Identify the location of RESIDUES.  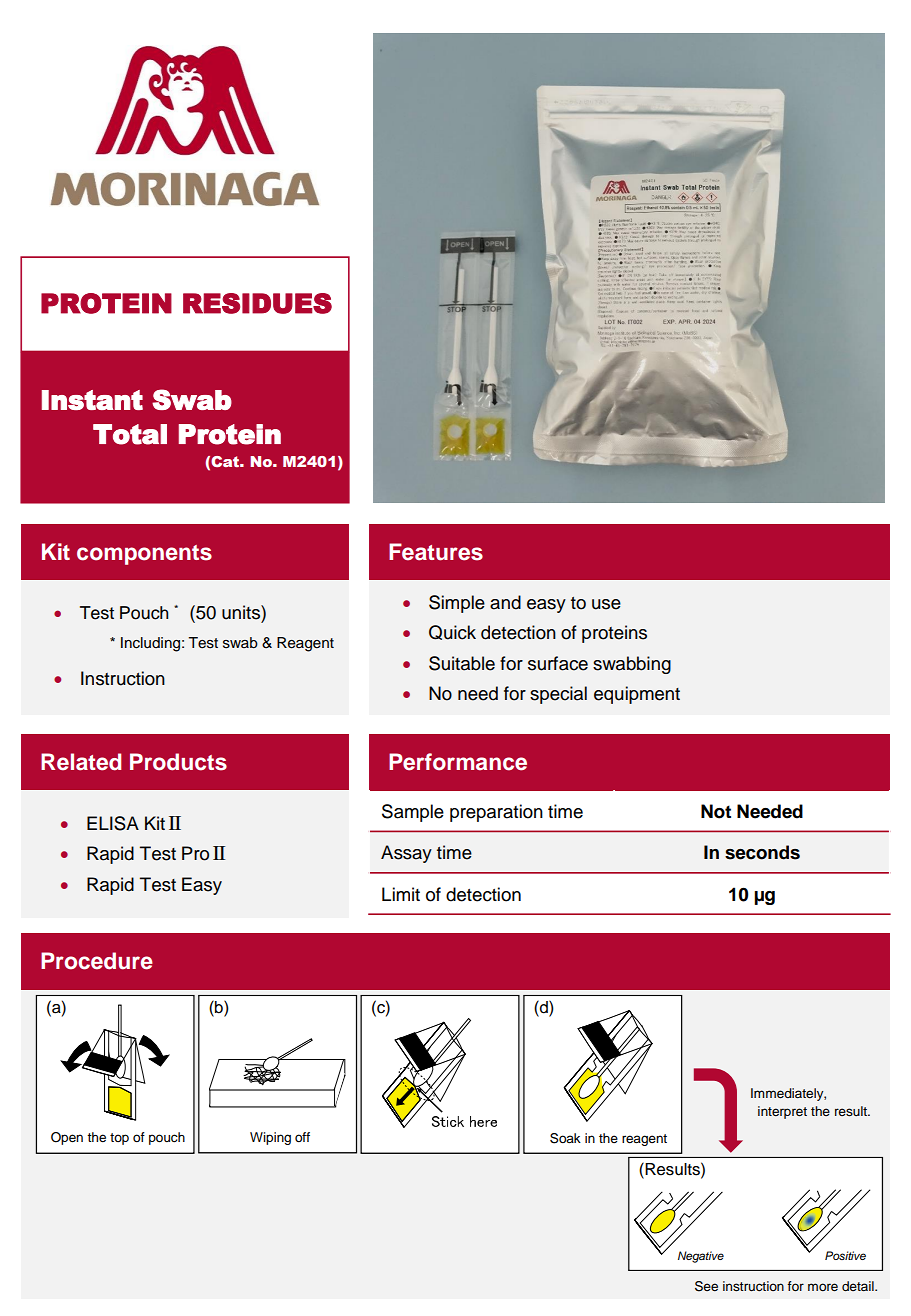
(257, 303).
